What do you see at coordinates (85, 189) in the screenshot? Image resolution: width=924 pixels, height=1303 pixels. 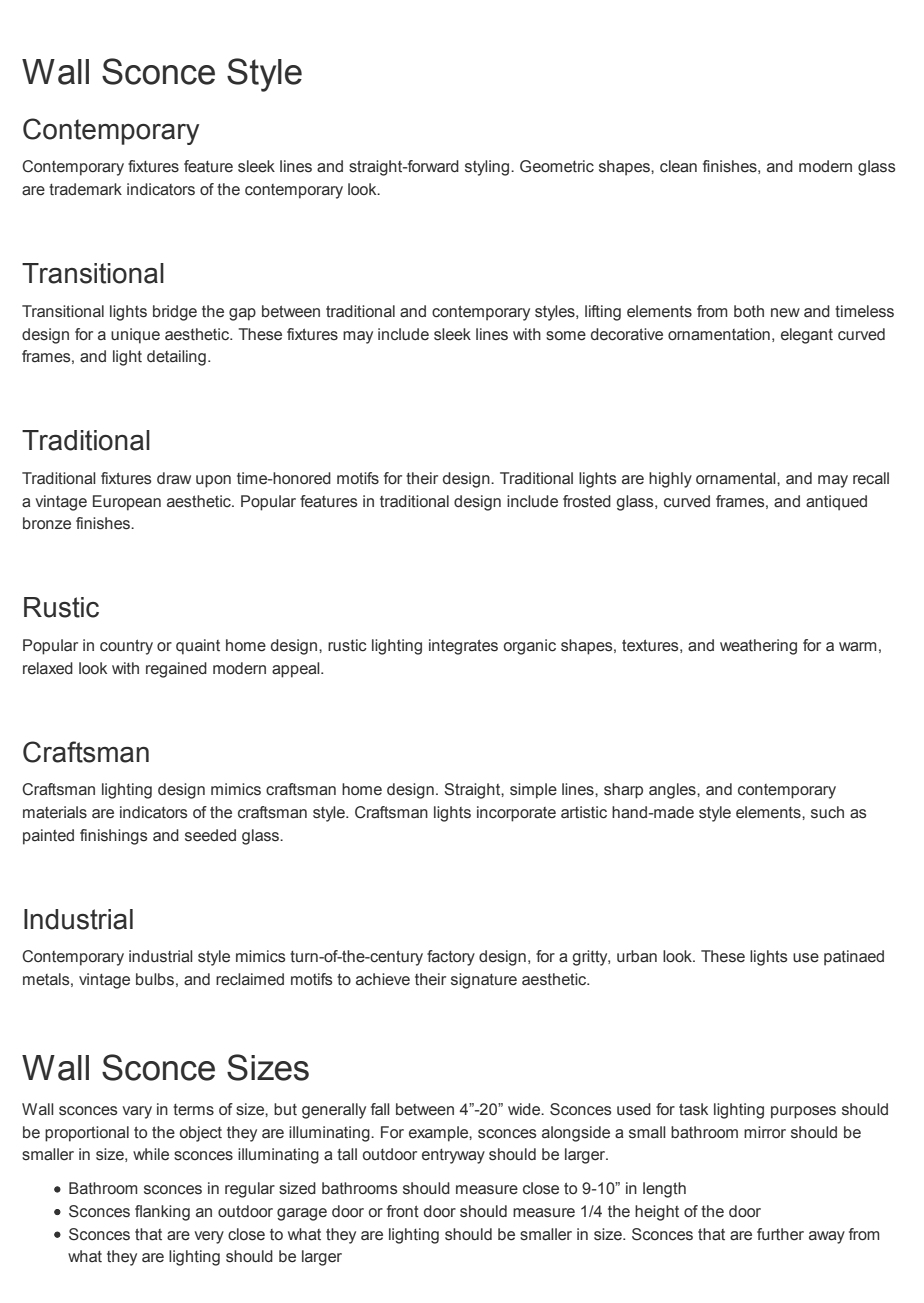 I see `trademark` at bounding box center [85, 189].
